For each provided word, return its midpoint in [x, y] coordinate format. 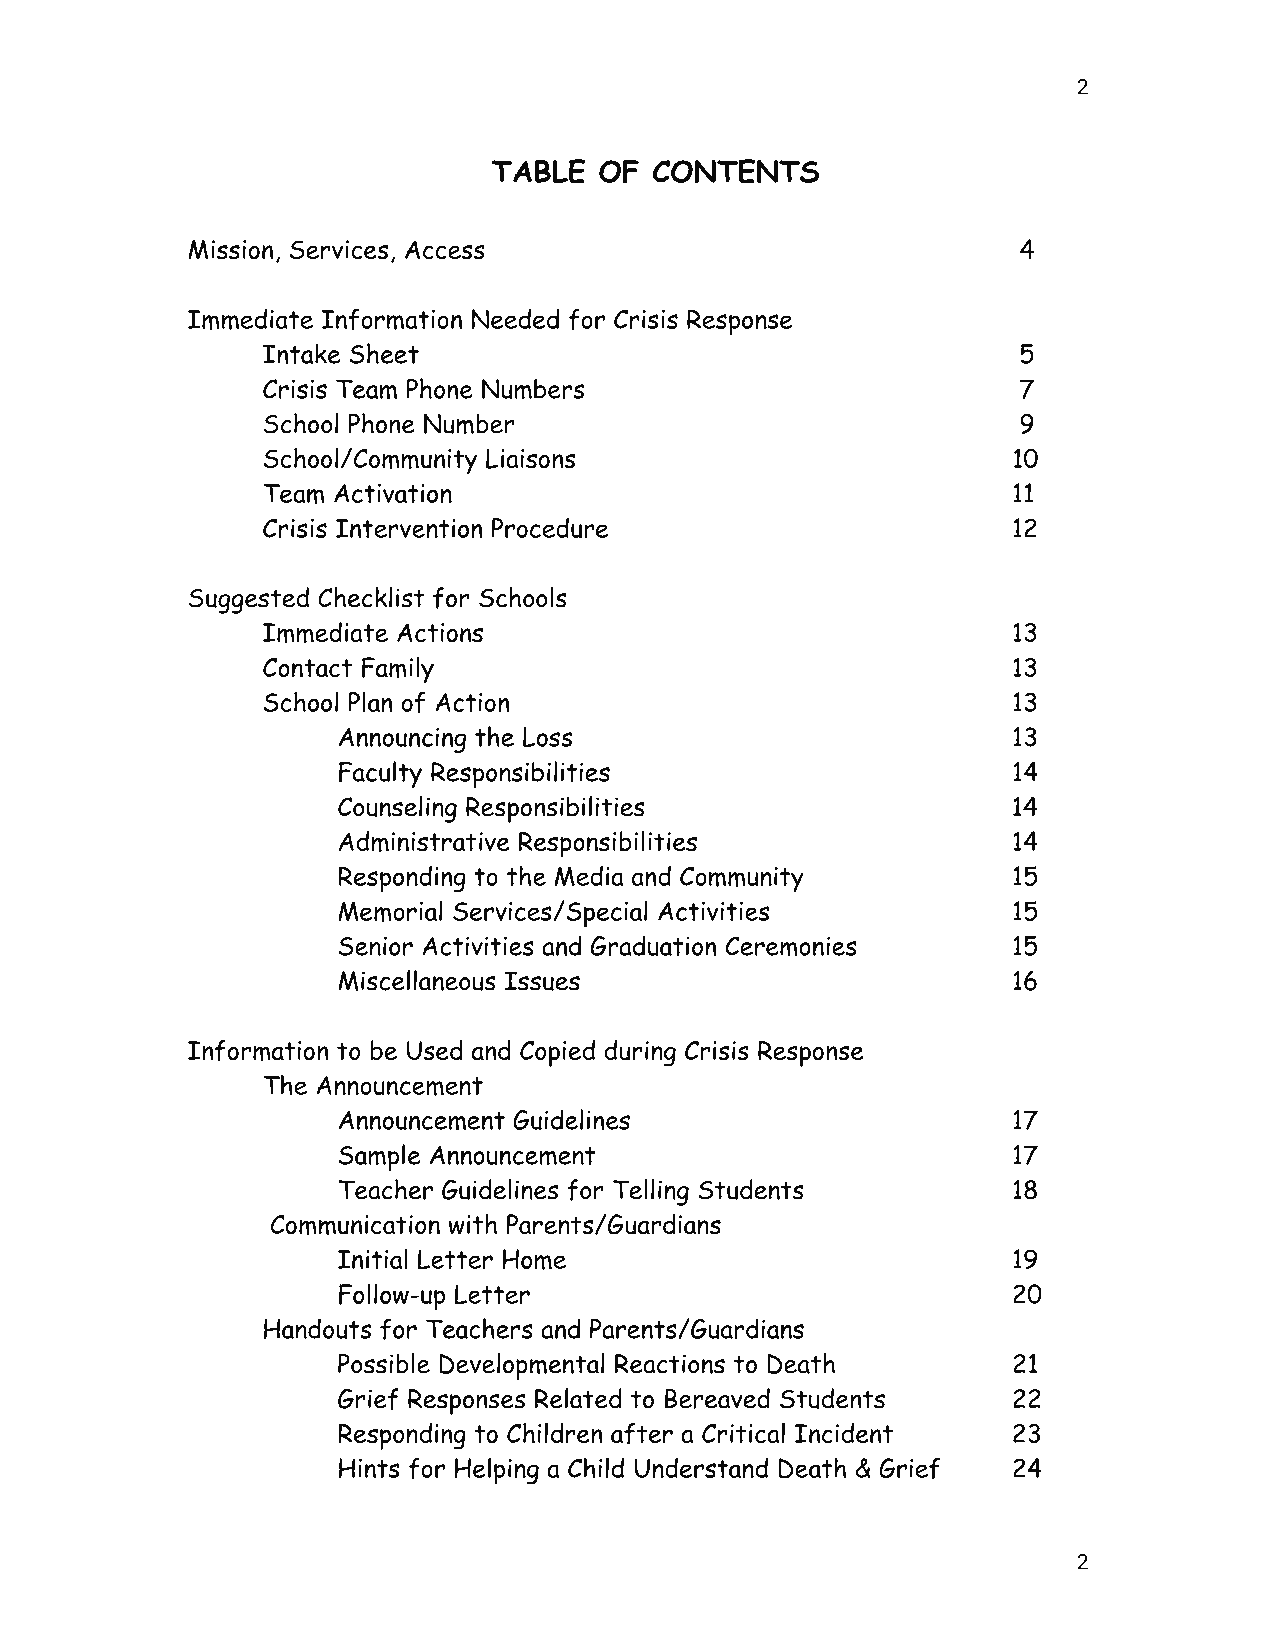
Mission [230, 250]
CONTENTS [736, 171]
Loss [547, 737]
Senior [376, 946]
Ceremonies [791, 946]
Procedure [550, 528]
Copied [557, 1053]
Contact [307, 668]
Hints [369, 1468]
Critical [743, 1433]
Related [578, 1398]
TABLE [539, 171]
